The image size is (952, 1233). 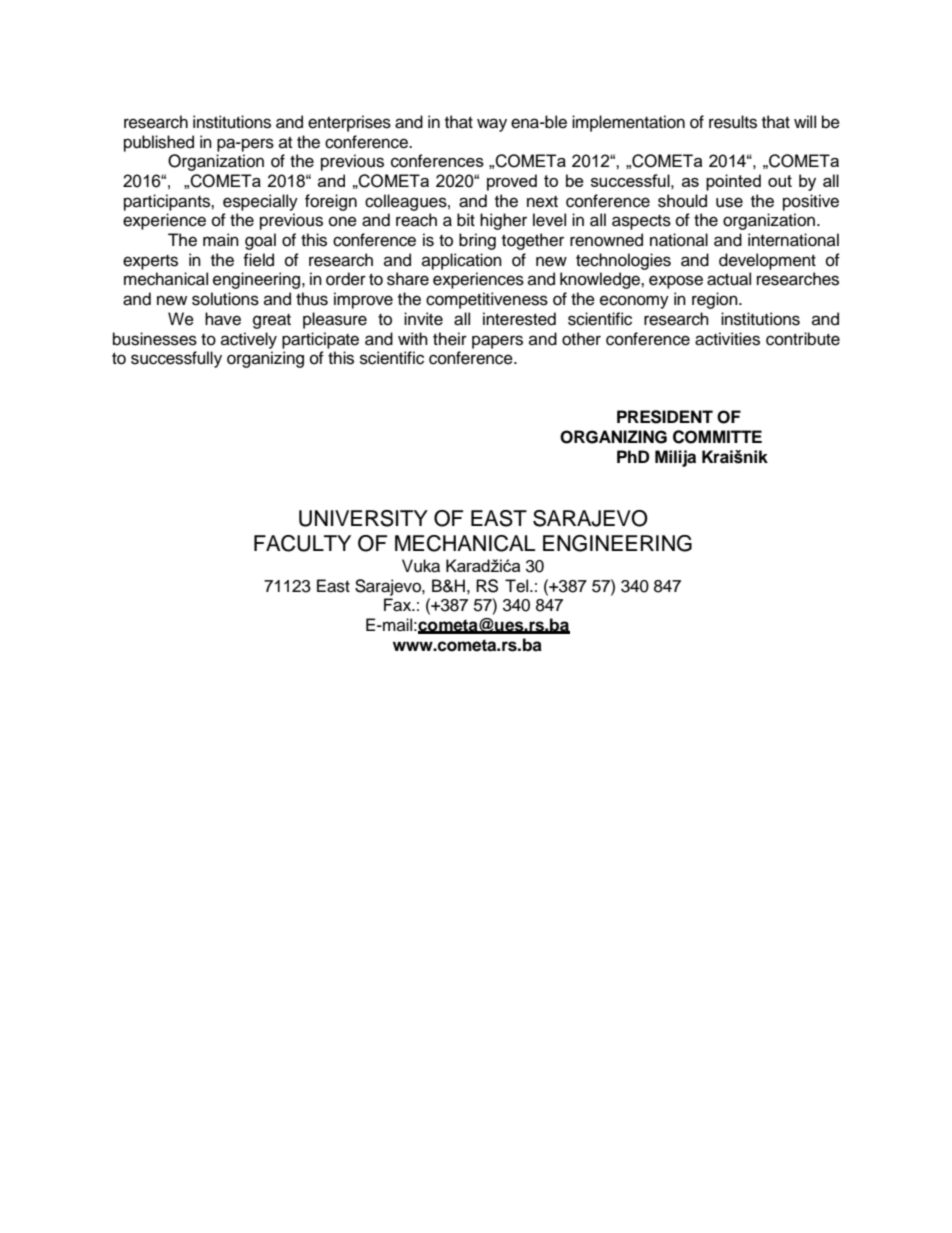 I want to click on FACULTY, so click(x=302, y=543).
